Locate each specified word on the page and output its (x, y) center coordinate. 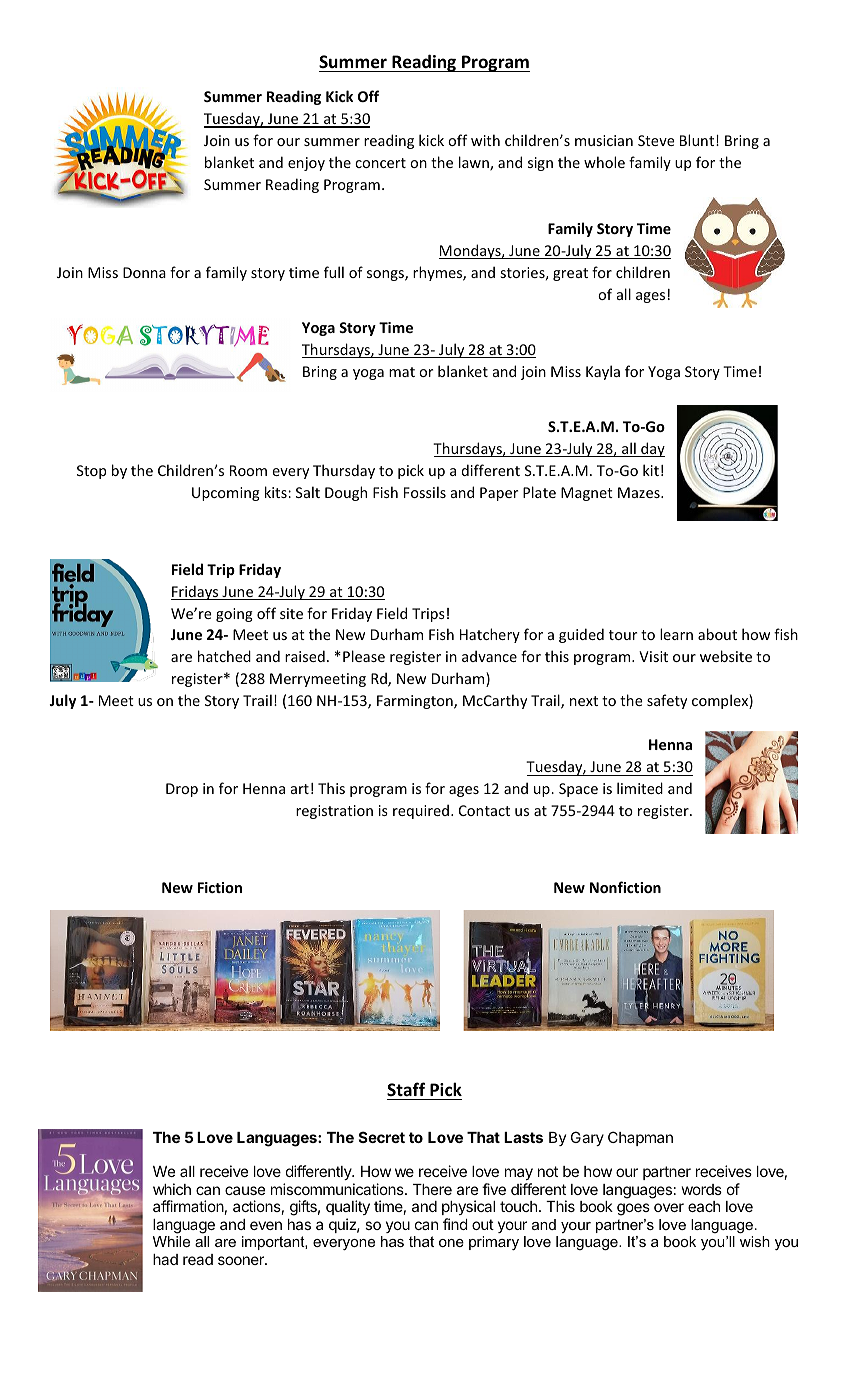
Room (248, 470)
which (172, 1189)
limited (640, 788)
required (421, 811)
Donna (144, 272)
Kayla (603, 372)
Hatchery (490, 635)
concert (380, 163)
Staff (406, 1089)
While (171, 1241)
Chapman (640, 1138)
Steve (656, 140)
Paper (499, 494)
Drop (182, 790)
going (234, 615)
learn (676, 634)
